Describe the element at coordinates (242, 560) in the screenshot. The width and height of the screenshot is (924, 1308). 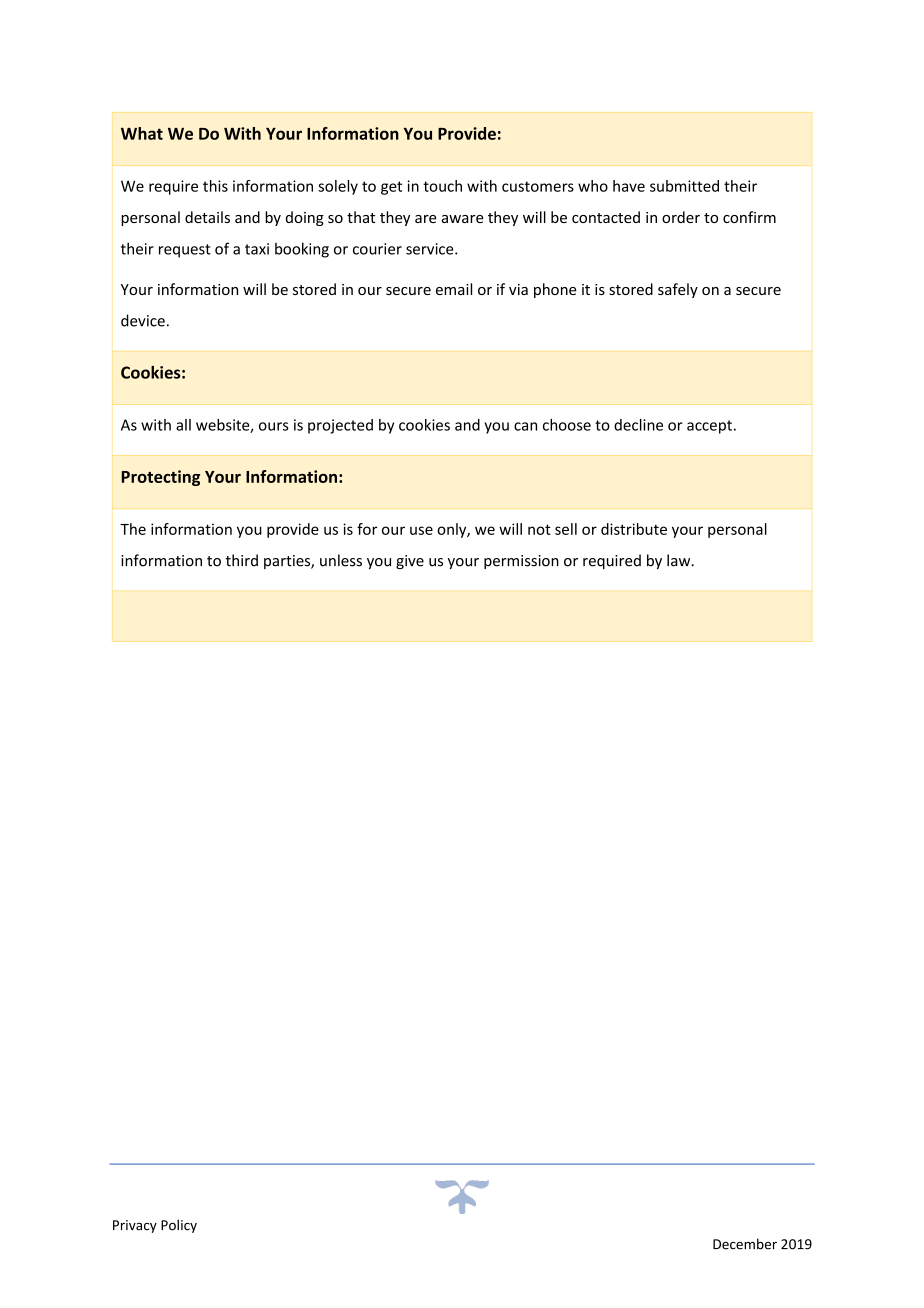
I see `third` at that location.
